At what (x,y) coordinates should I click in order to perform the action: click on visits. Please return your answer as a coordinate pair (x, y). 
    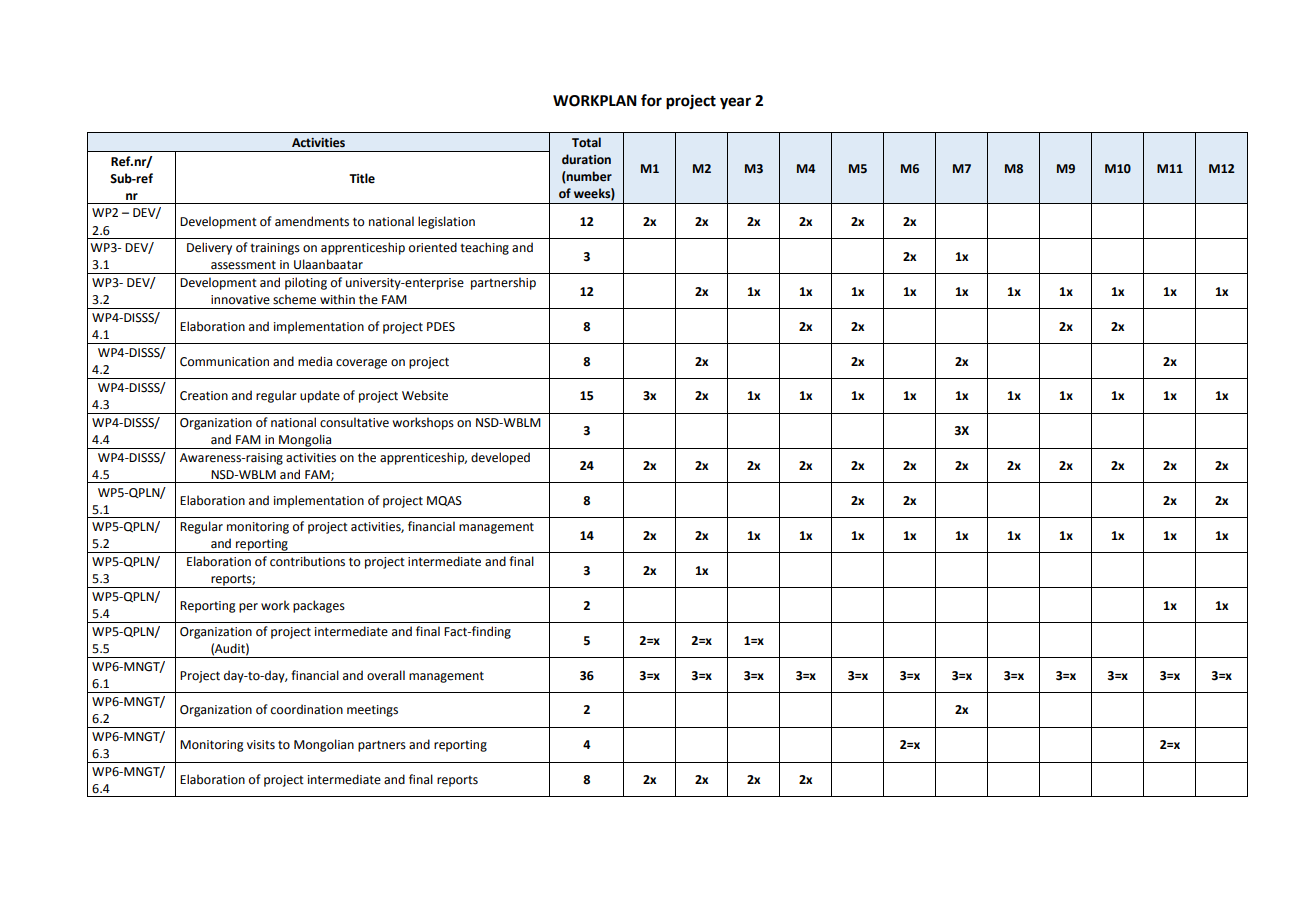
    Looking at the image, I should click on (261, 745).
